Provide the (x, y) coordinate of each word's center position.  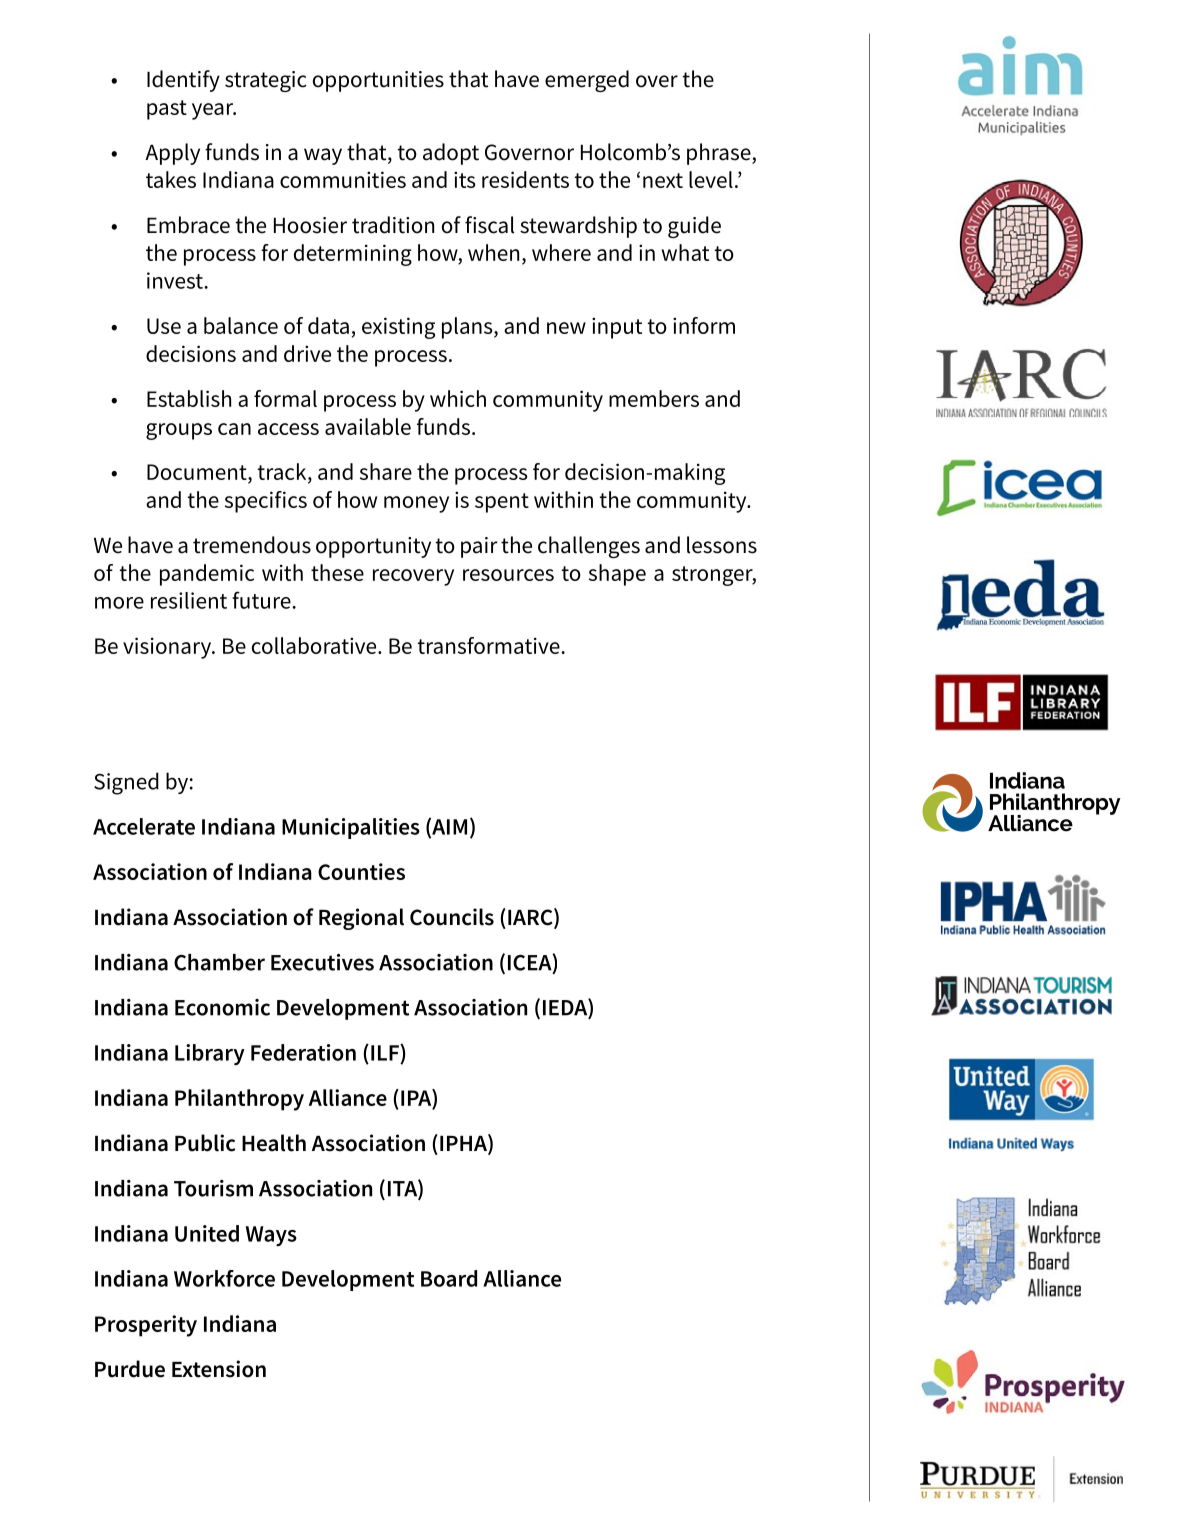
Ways (271, 1236)
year (214, 111)
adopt (451, 154)
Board (449, 1278)
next (663, 180)
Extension (219, 1369)
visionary (168, 648)
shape (617, 575)
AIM (448, 827)
